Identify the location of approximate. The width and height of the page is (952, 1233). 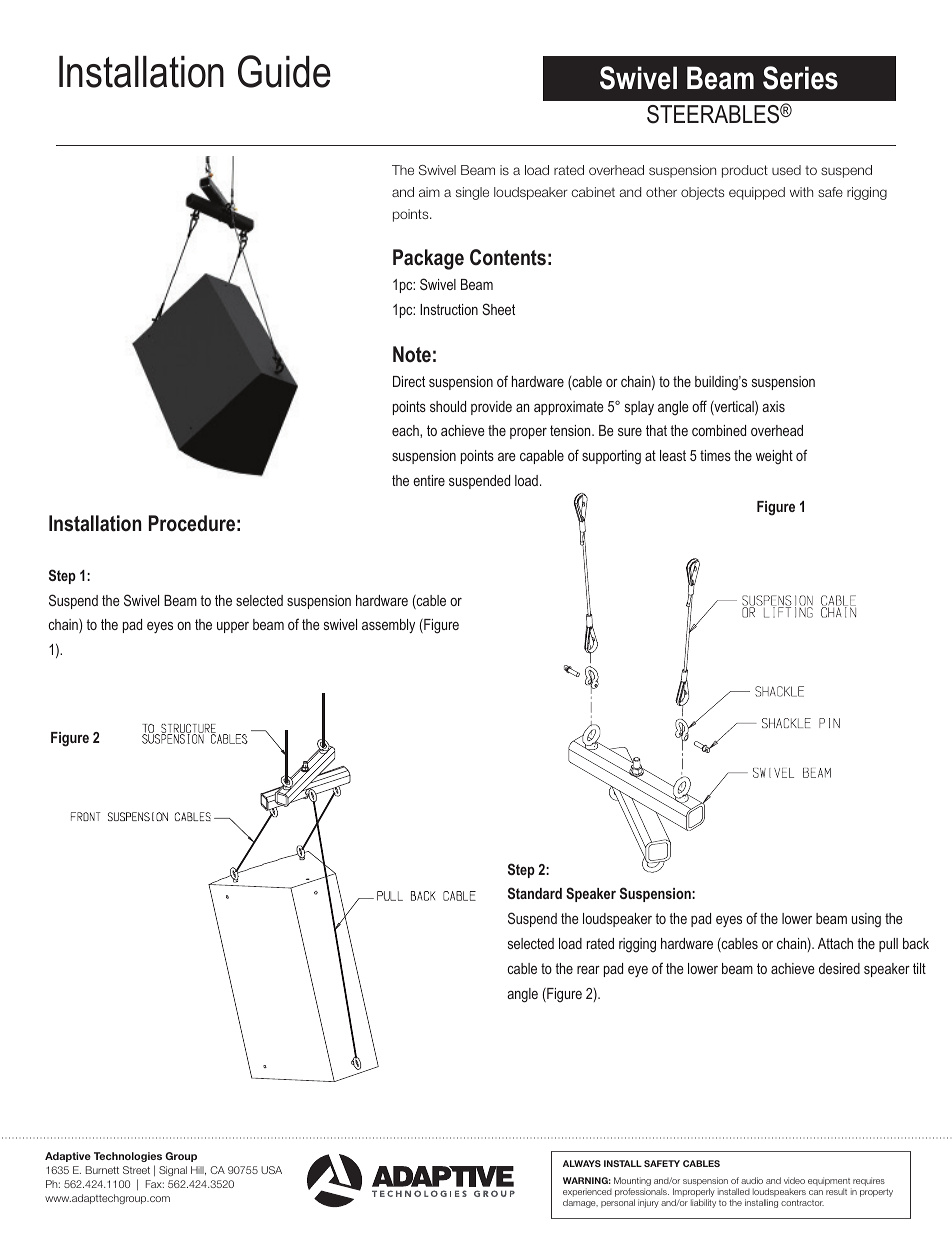
(569, 408).
